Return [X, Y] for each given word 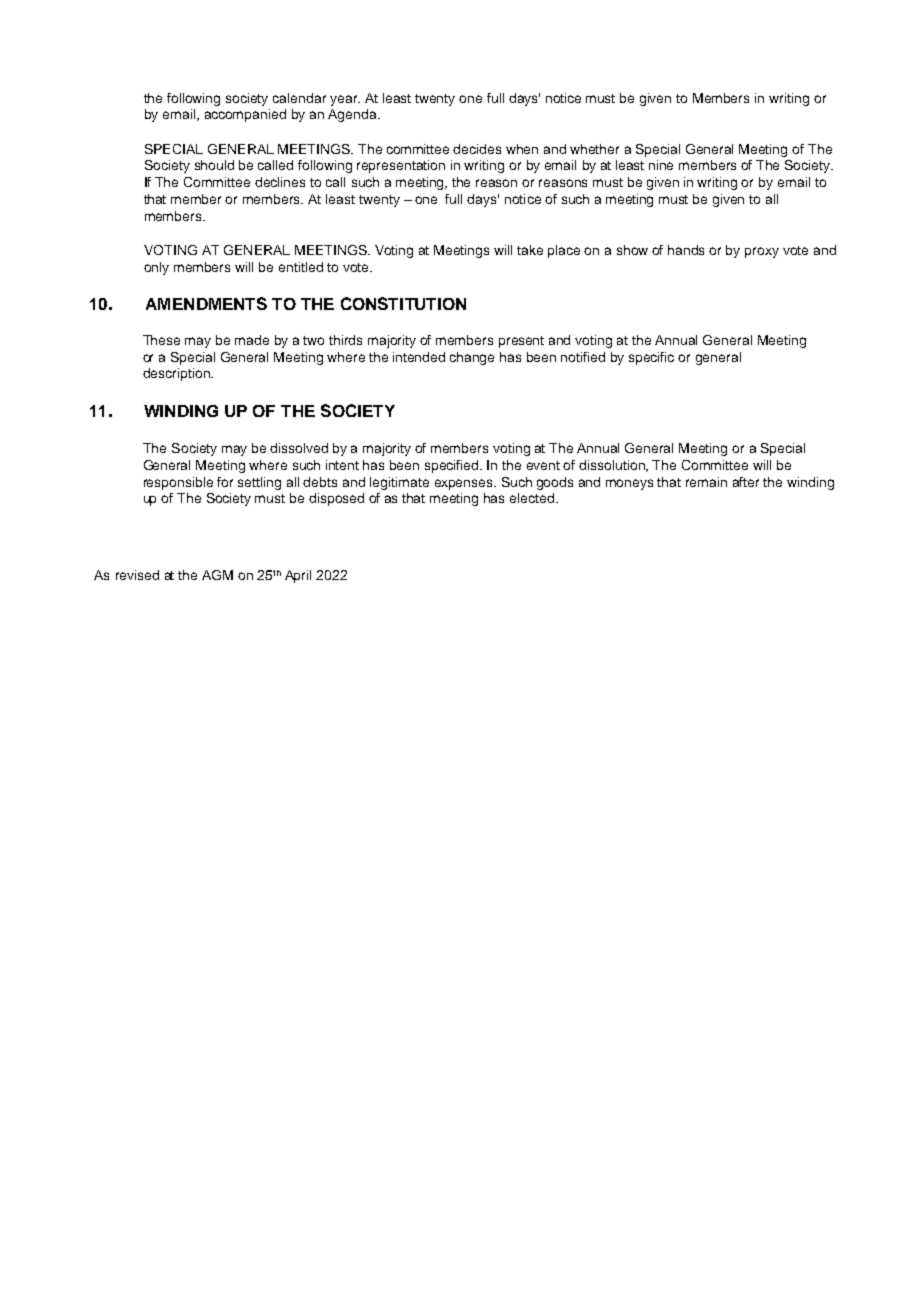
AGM [217, 575]
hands [686, 250]
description [177, 374]
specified [453, 466]
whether [594, 149]
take [530, 250]
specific [651, 358]
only [156, 268]
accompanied [245, 115]
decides [477, 149]
